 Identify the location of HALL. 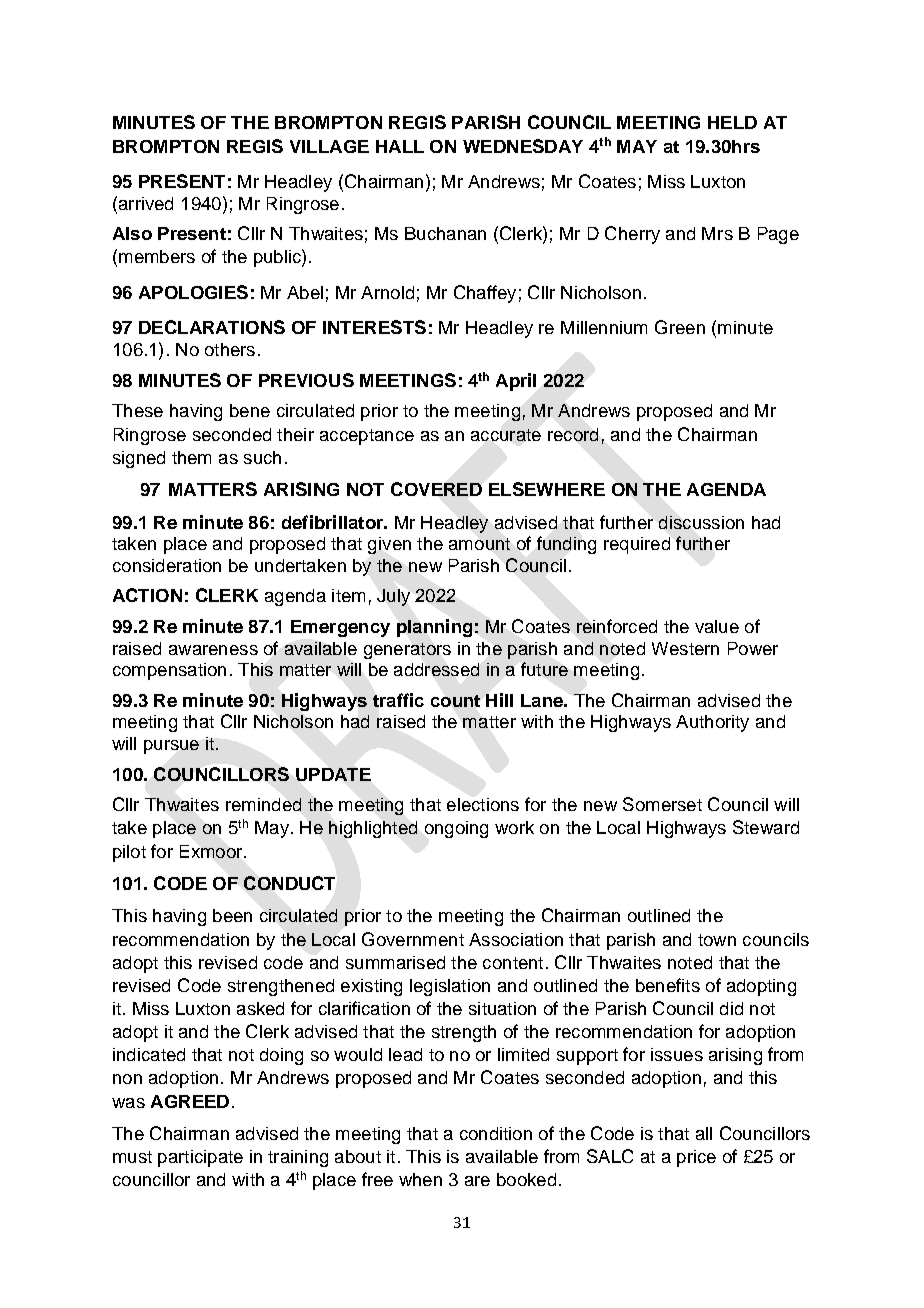
(400, 146).
